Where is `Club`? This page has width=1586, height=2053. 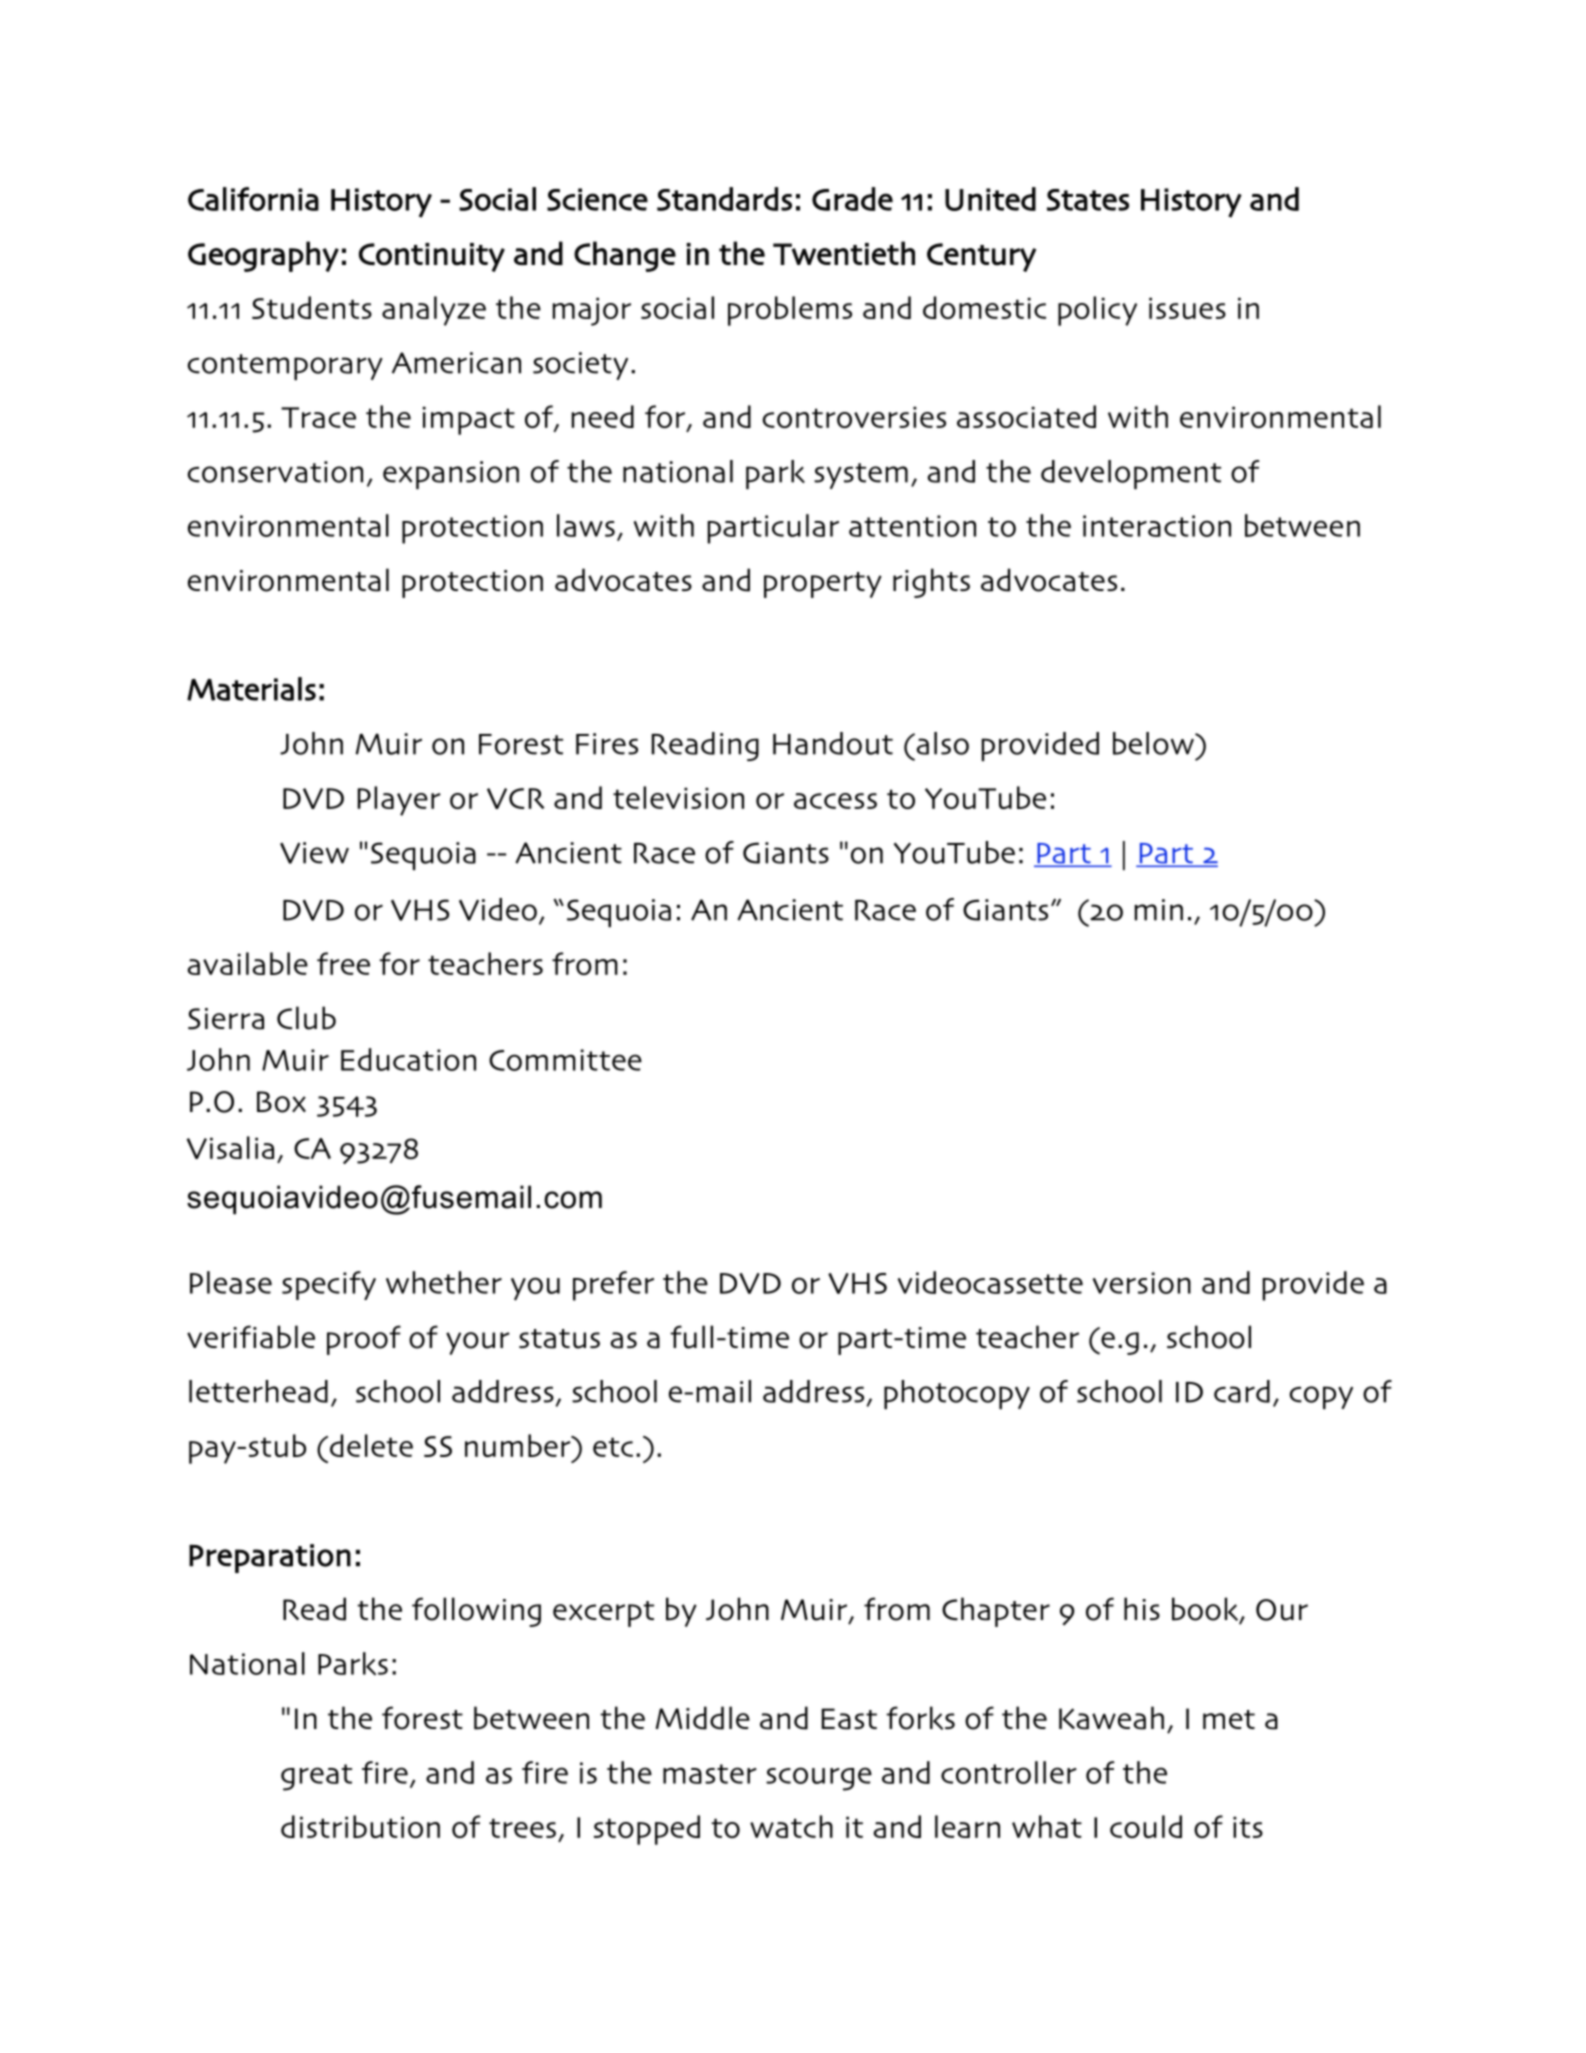 Club is located at coordinates (306, 1018).
